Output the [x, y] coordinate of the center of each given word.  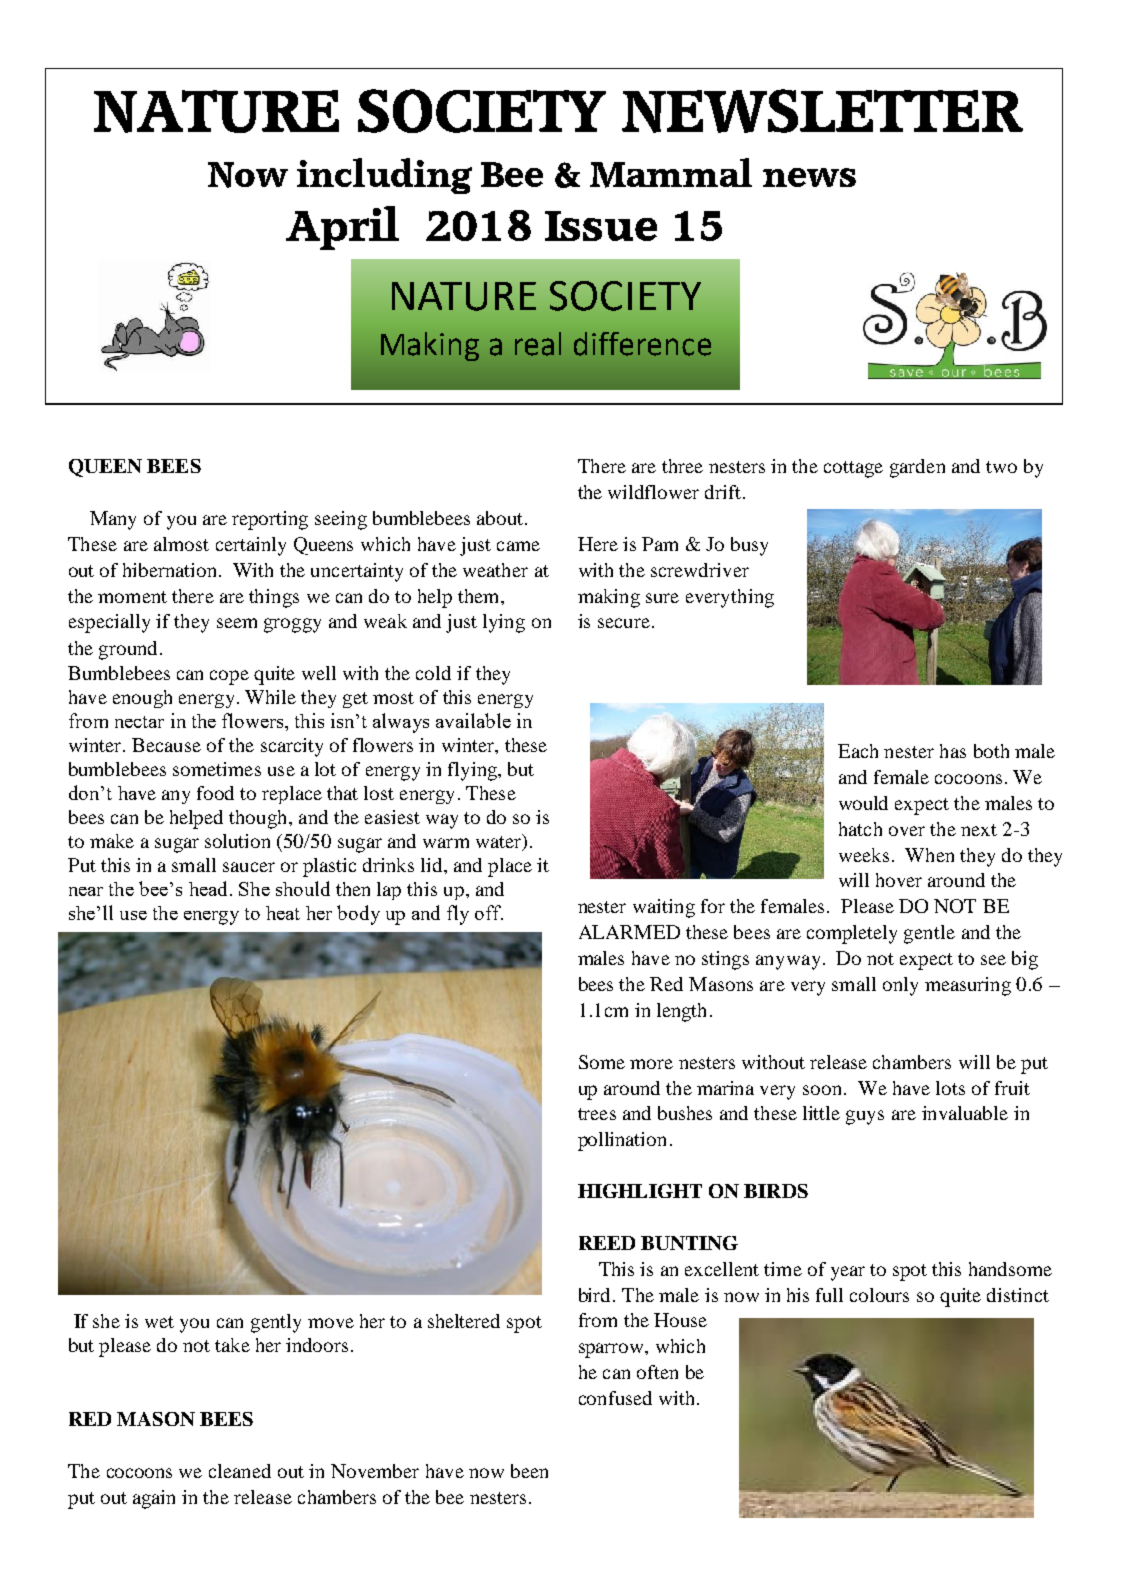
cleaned [240, 1471]
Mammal [671, 173]
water [500, 842]
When [929, 855]
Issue [601, 226]
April [342, 228]
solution [237, 841]
